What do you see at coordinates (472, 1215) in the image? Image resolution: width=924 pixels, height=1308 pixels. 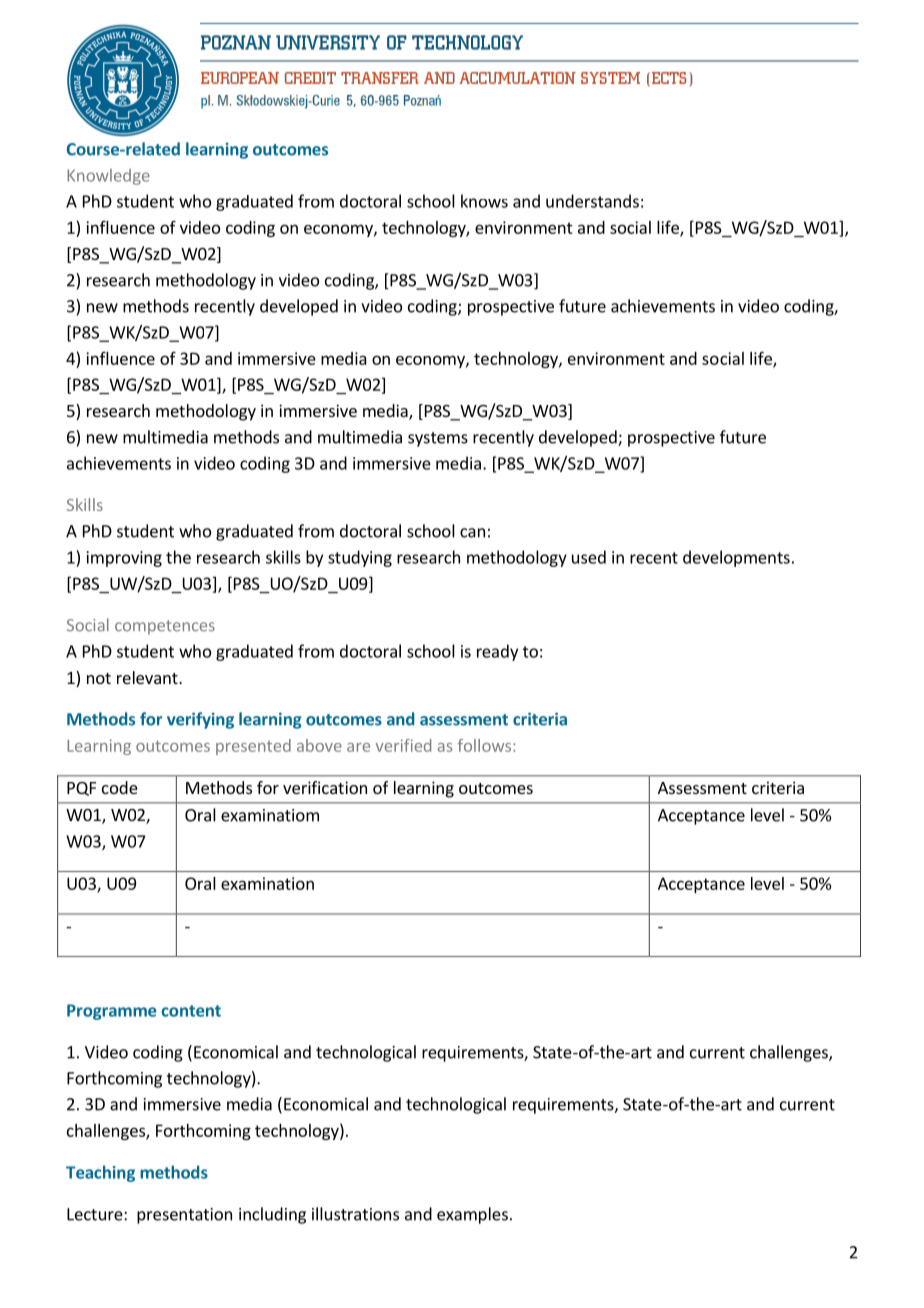 I see `examples` at bounding box center [472, 1215].
